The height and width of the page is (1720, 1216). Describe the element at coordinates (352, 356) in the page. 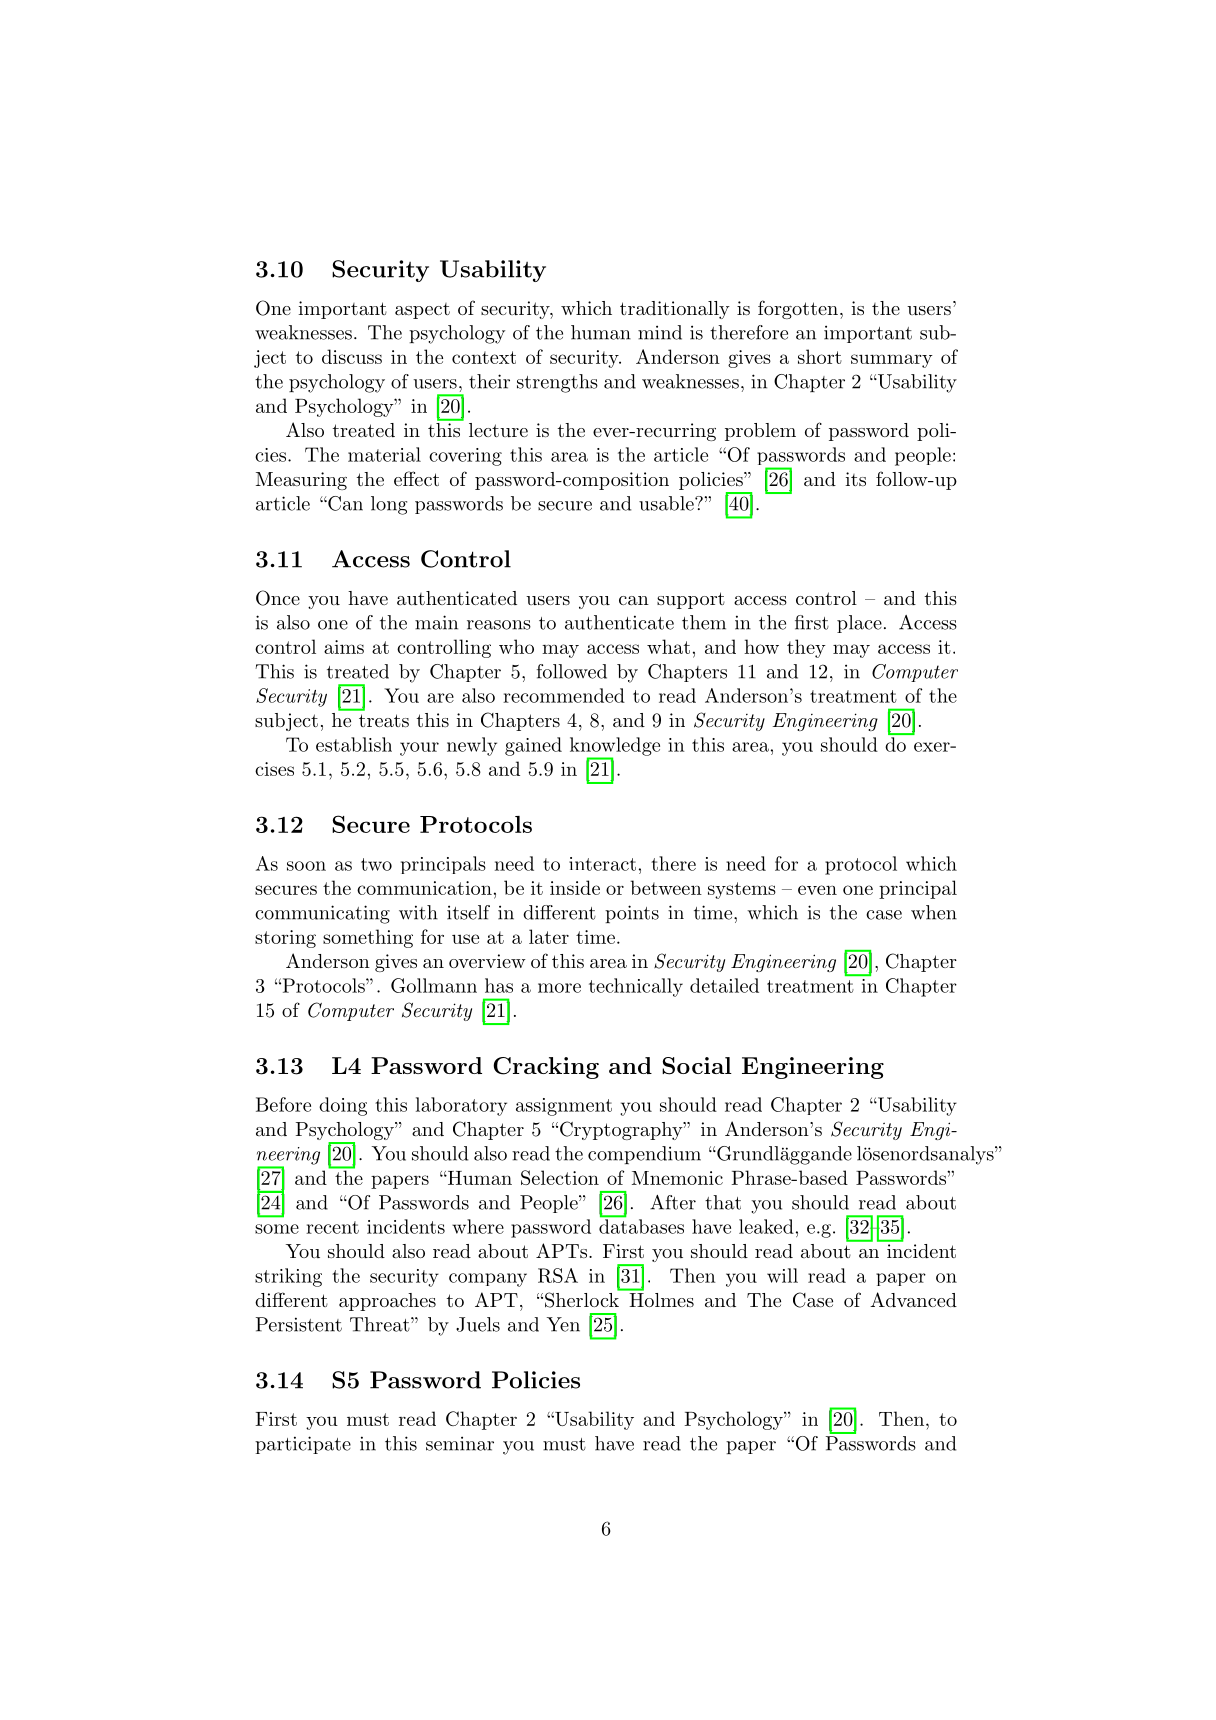

I see `discuss` at that location.
